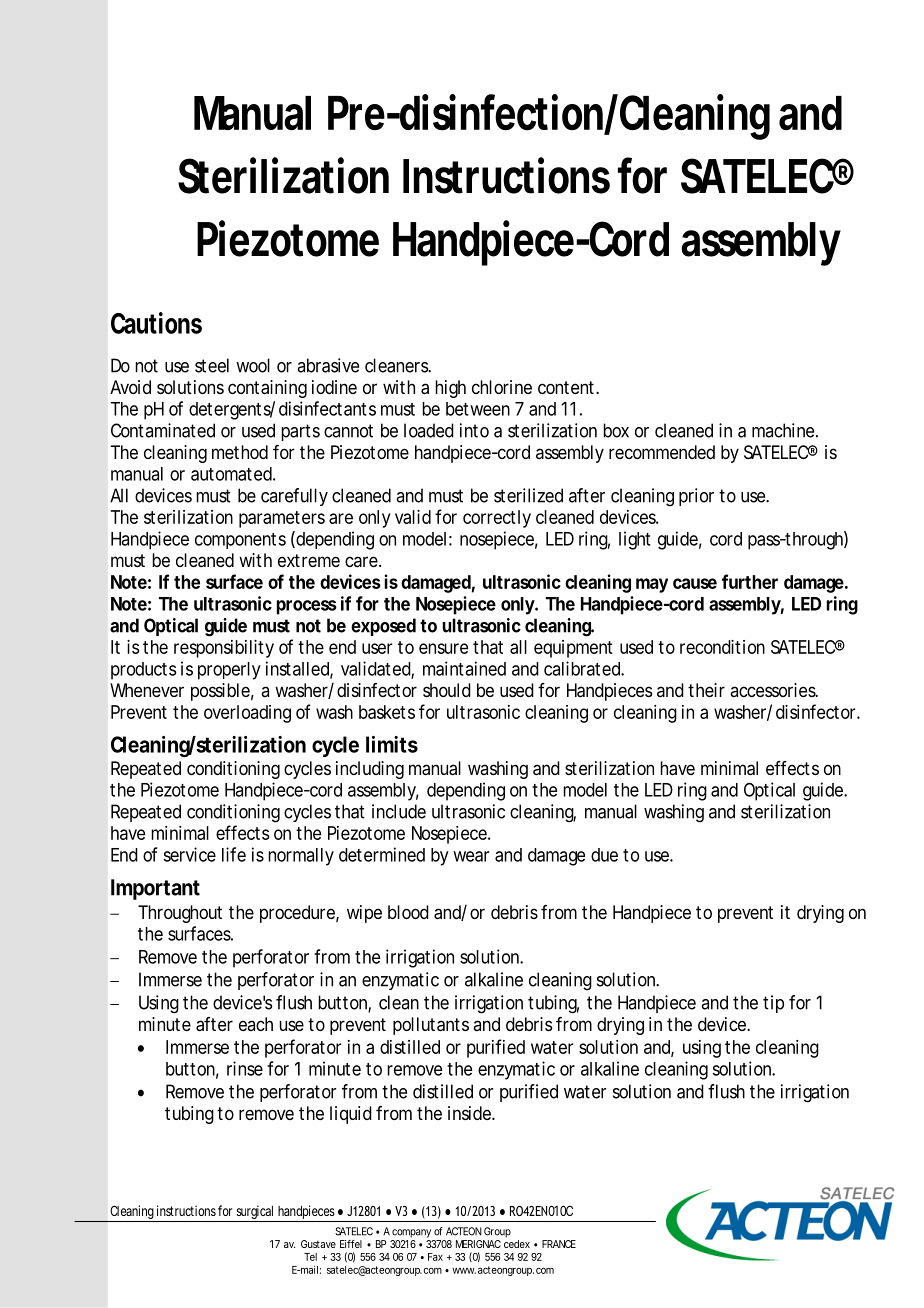 Image resolution: width=924 pixels, height=1308 pixels. Describe the element at coordinates (450, 389) in the page. I see `high` at that location.
